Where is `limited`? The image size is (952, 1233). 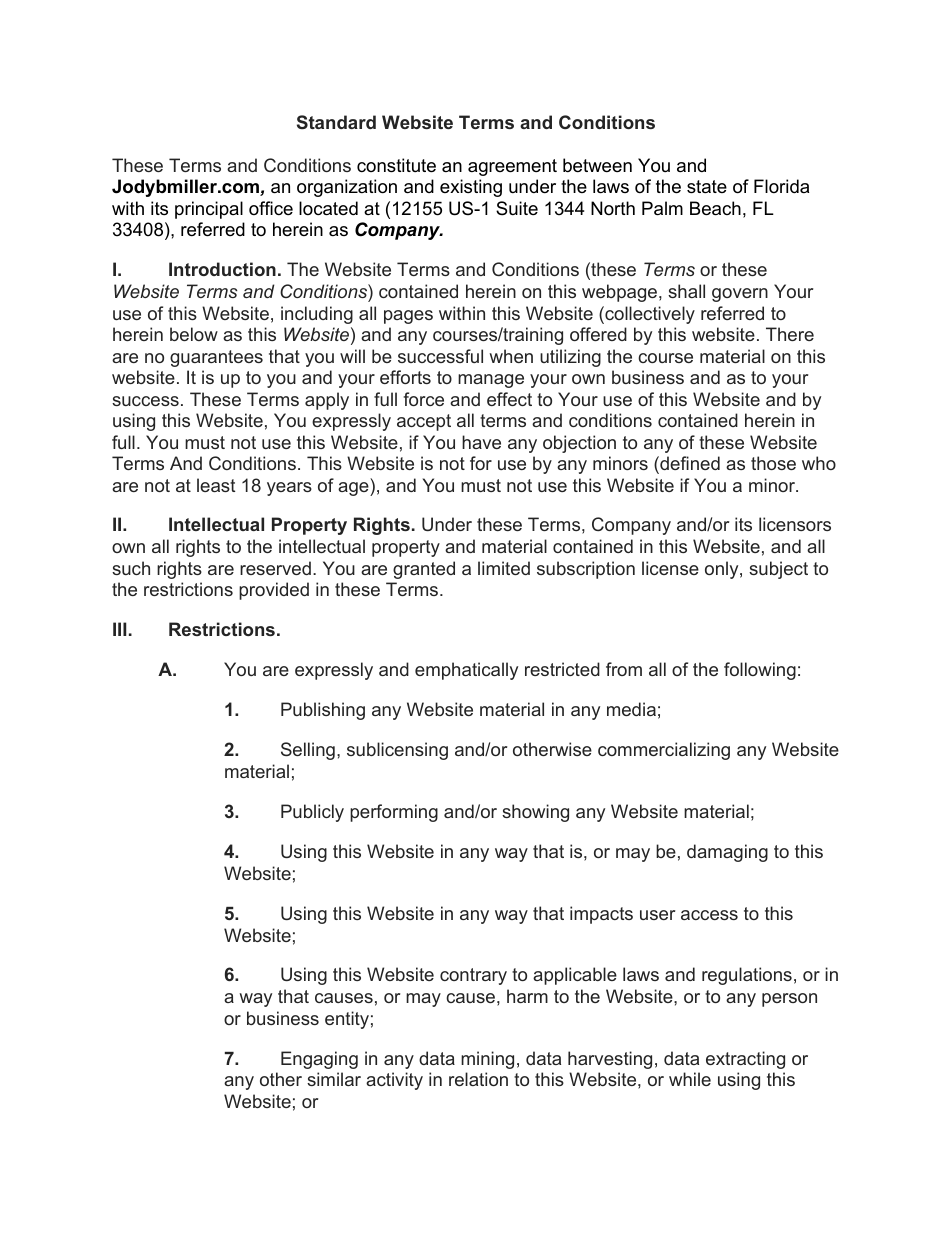 limited is located at coordinates (504, 568).
